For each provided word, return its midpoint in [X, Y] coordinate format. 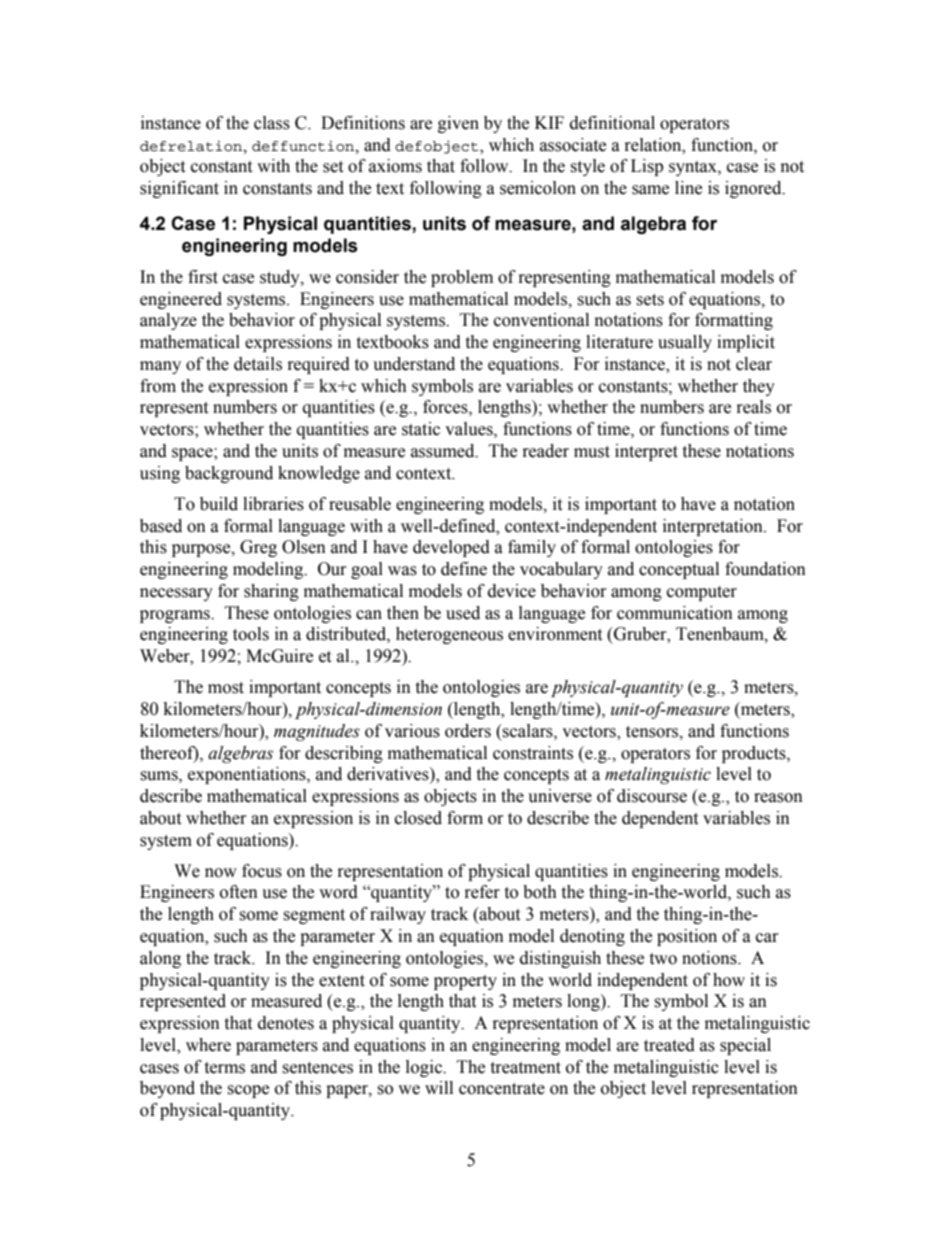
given [458, 124]
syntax [694, 168]
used [463, 613]
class [272, 123]
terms [224, 1068]
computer [702, 593]
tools [251, 634]
